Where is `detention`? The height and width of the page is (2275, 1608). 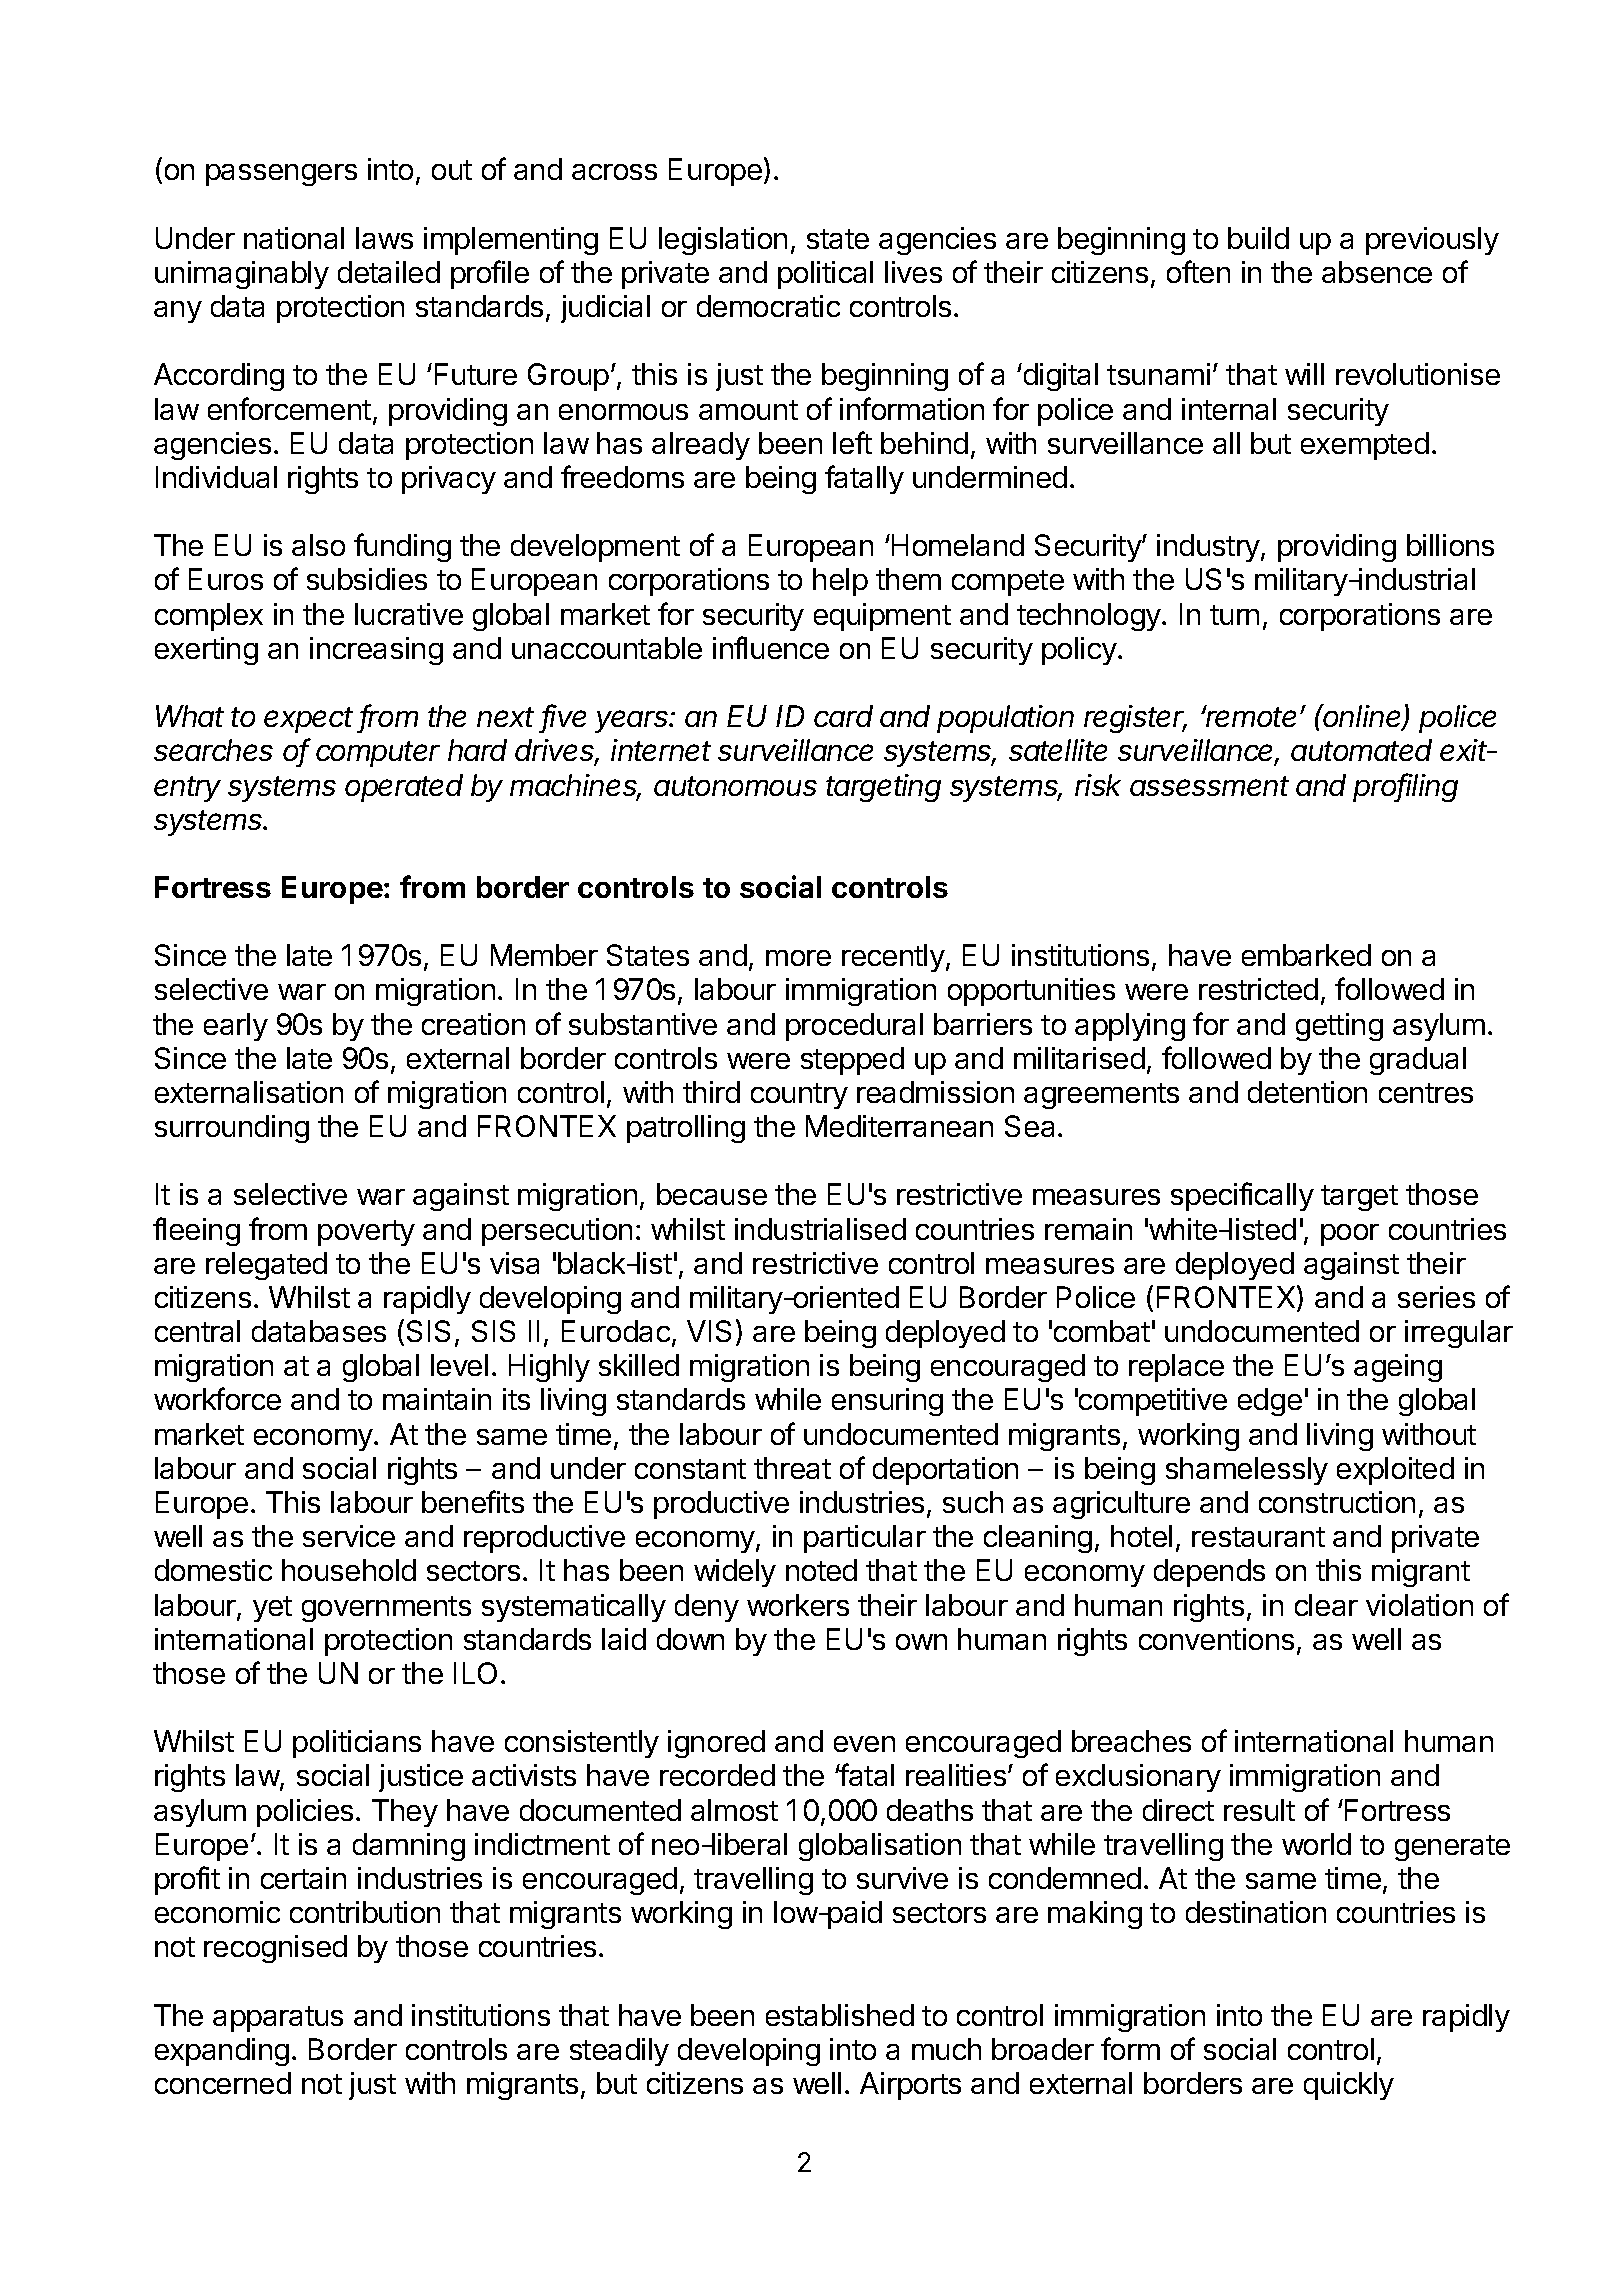
detention is located at coordinates (1307, 1092).
